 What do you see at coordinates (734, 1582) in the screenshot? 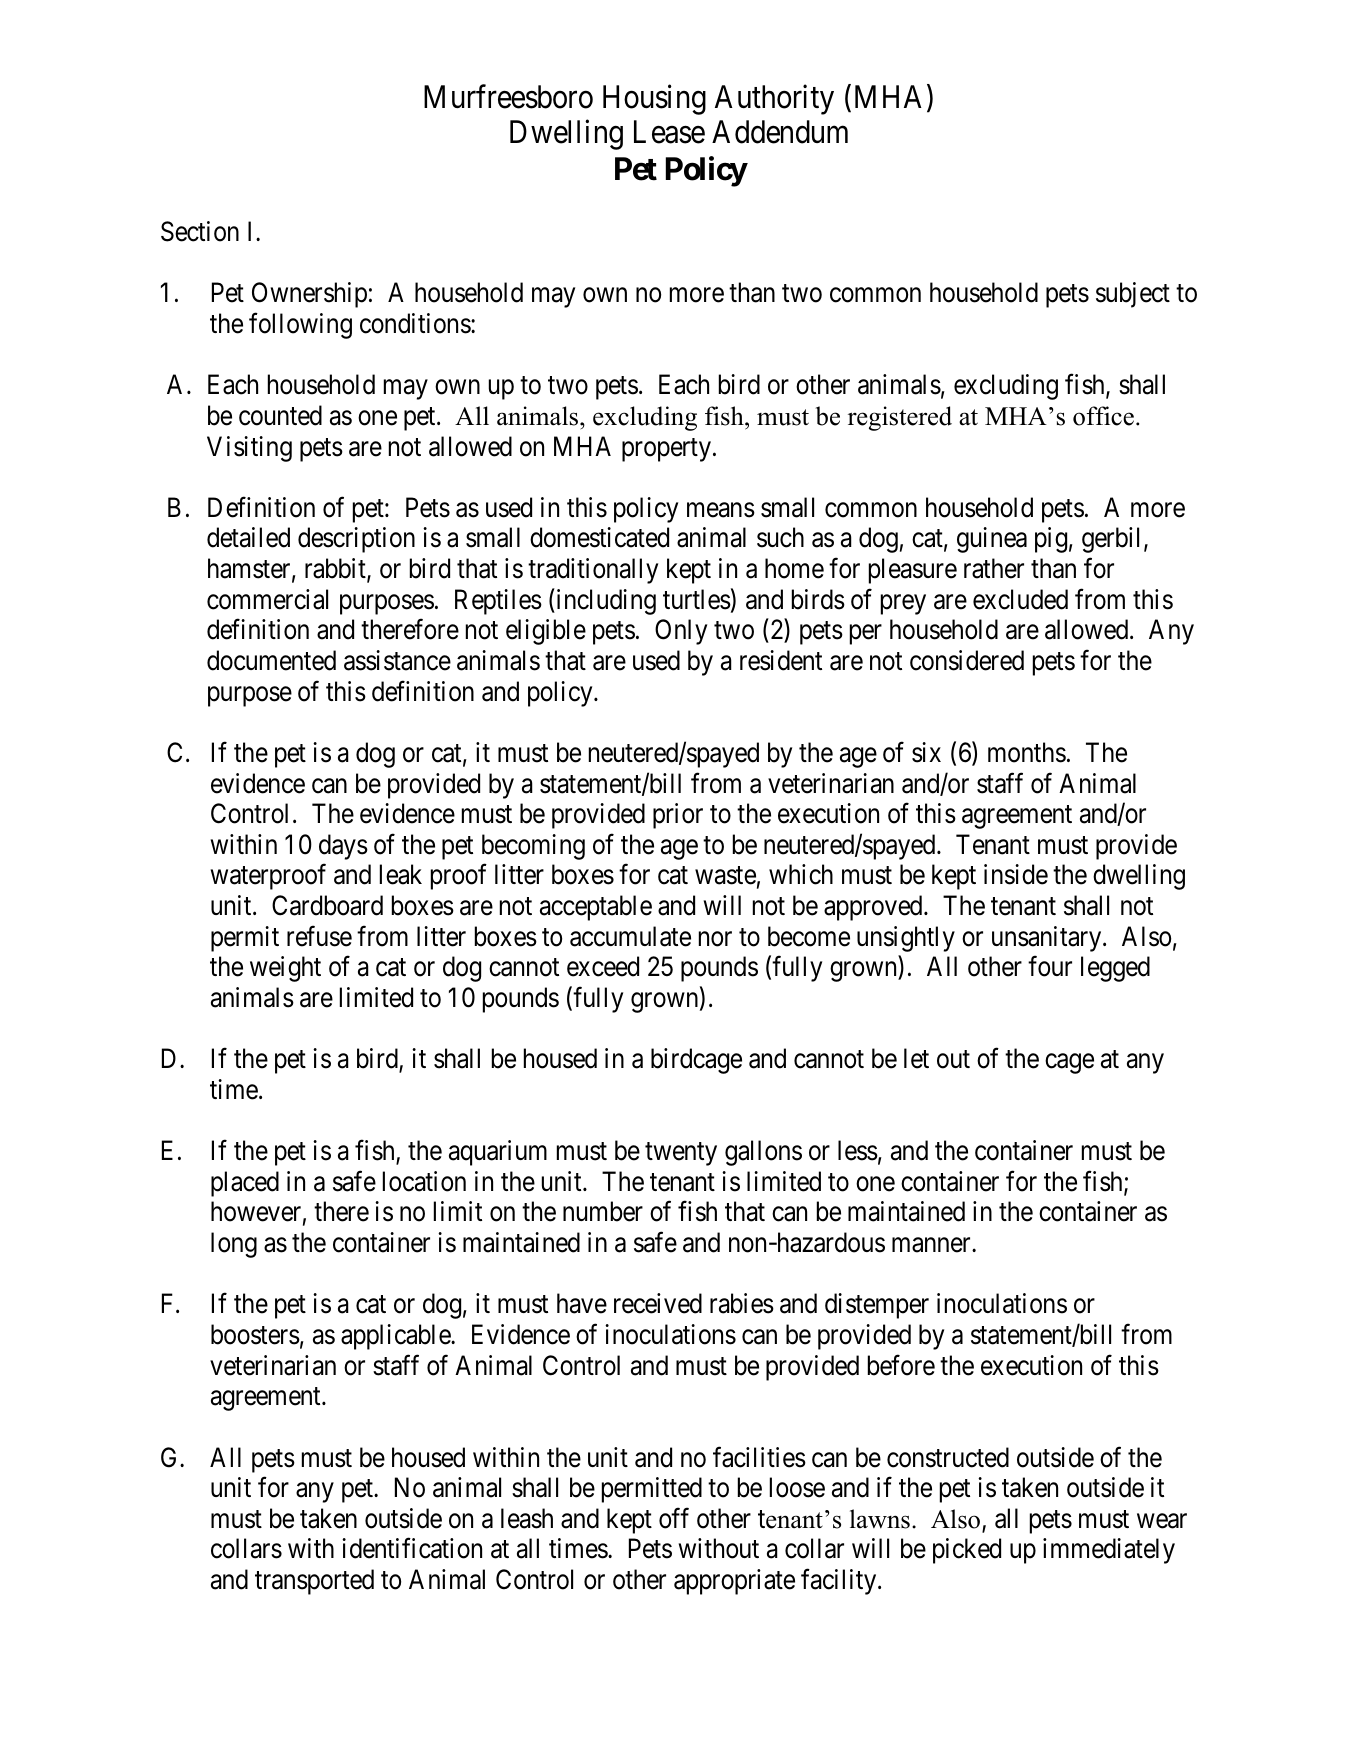
I see `appropriate` at bounding box center [734, 1582].
